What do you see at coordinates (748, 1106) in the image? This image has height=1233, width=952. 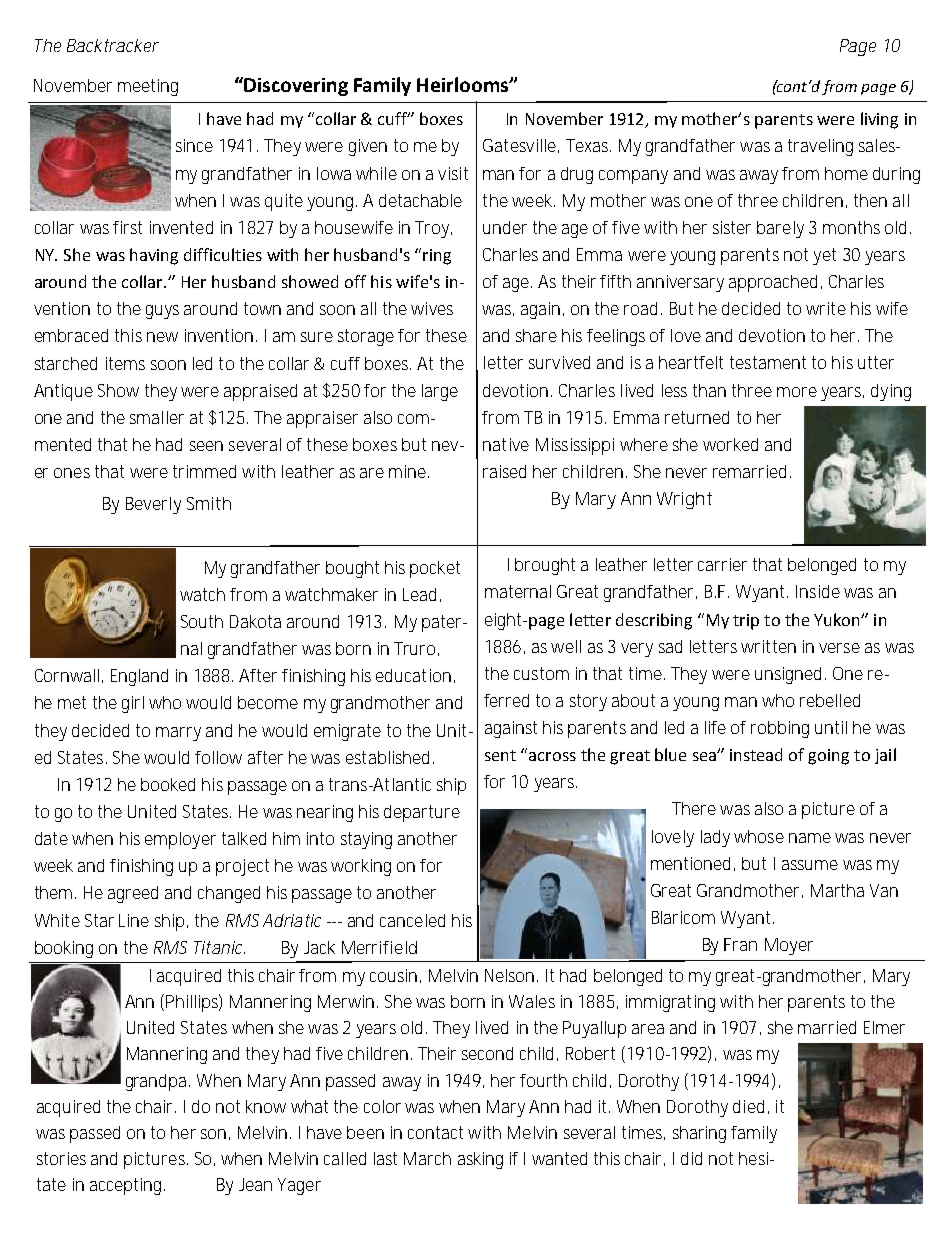 I see `died` at bounding box center [748, 1106].
